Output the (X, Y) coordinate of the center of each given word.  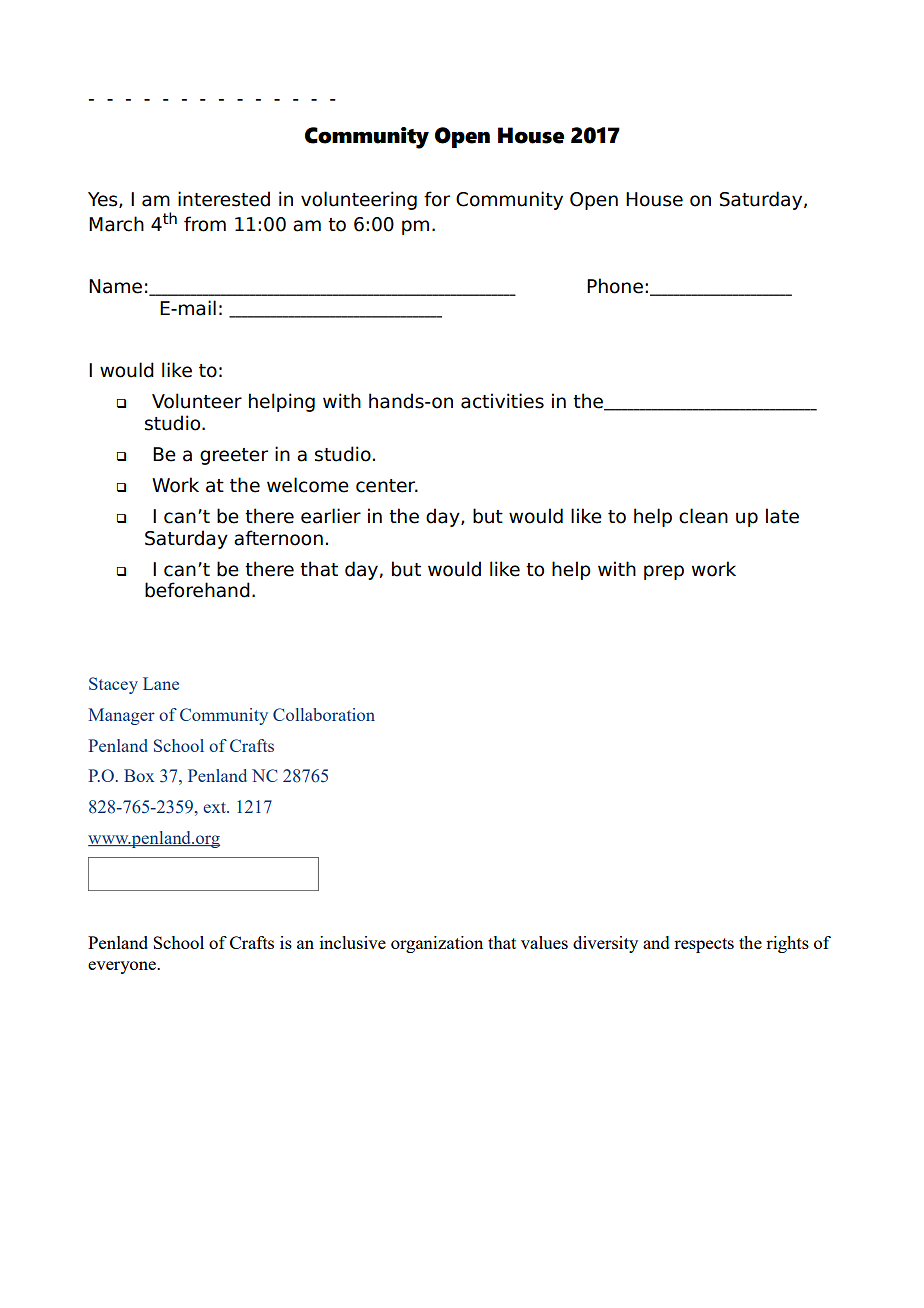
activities (502, 401)
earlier (331, 516)
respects (704, 945)
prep (664, 572)
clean (703, 516)
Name (115, 286)
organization (437, 944)
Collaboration (324, 714)
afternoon (278, 538)
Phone (615, 286)
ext (215, 807)
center (387, 486)
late (782, 516)
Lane (161, 683)
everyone (123, 967)
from (205, 224)
